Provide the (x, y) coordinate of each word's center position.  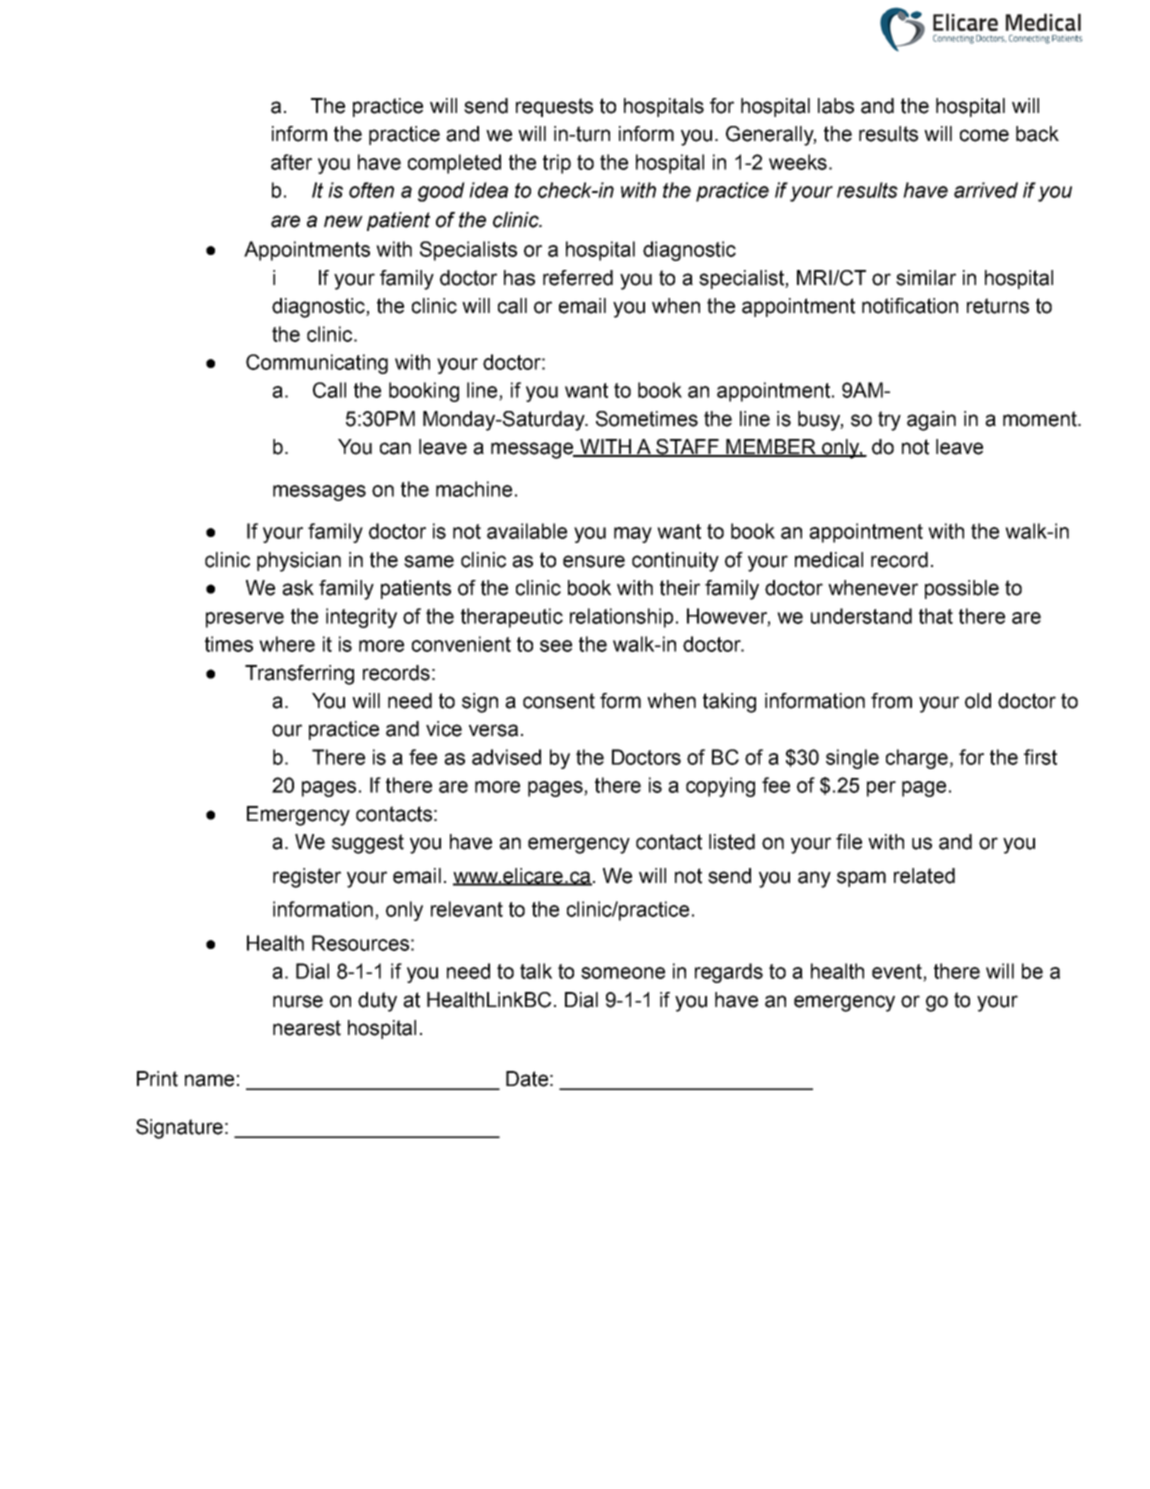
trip (557, 164)
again (931, 421)
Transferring (299, 675)
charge (917, 759)
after (291, 162)
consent (559, 701)
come (984, 135)
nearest (307, 1028)
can (395, 448)
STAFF (687, 448)
